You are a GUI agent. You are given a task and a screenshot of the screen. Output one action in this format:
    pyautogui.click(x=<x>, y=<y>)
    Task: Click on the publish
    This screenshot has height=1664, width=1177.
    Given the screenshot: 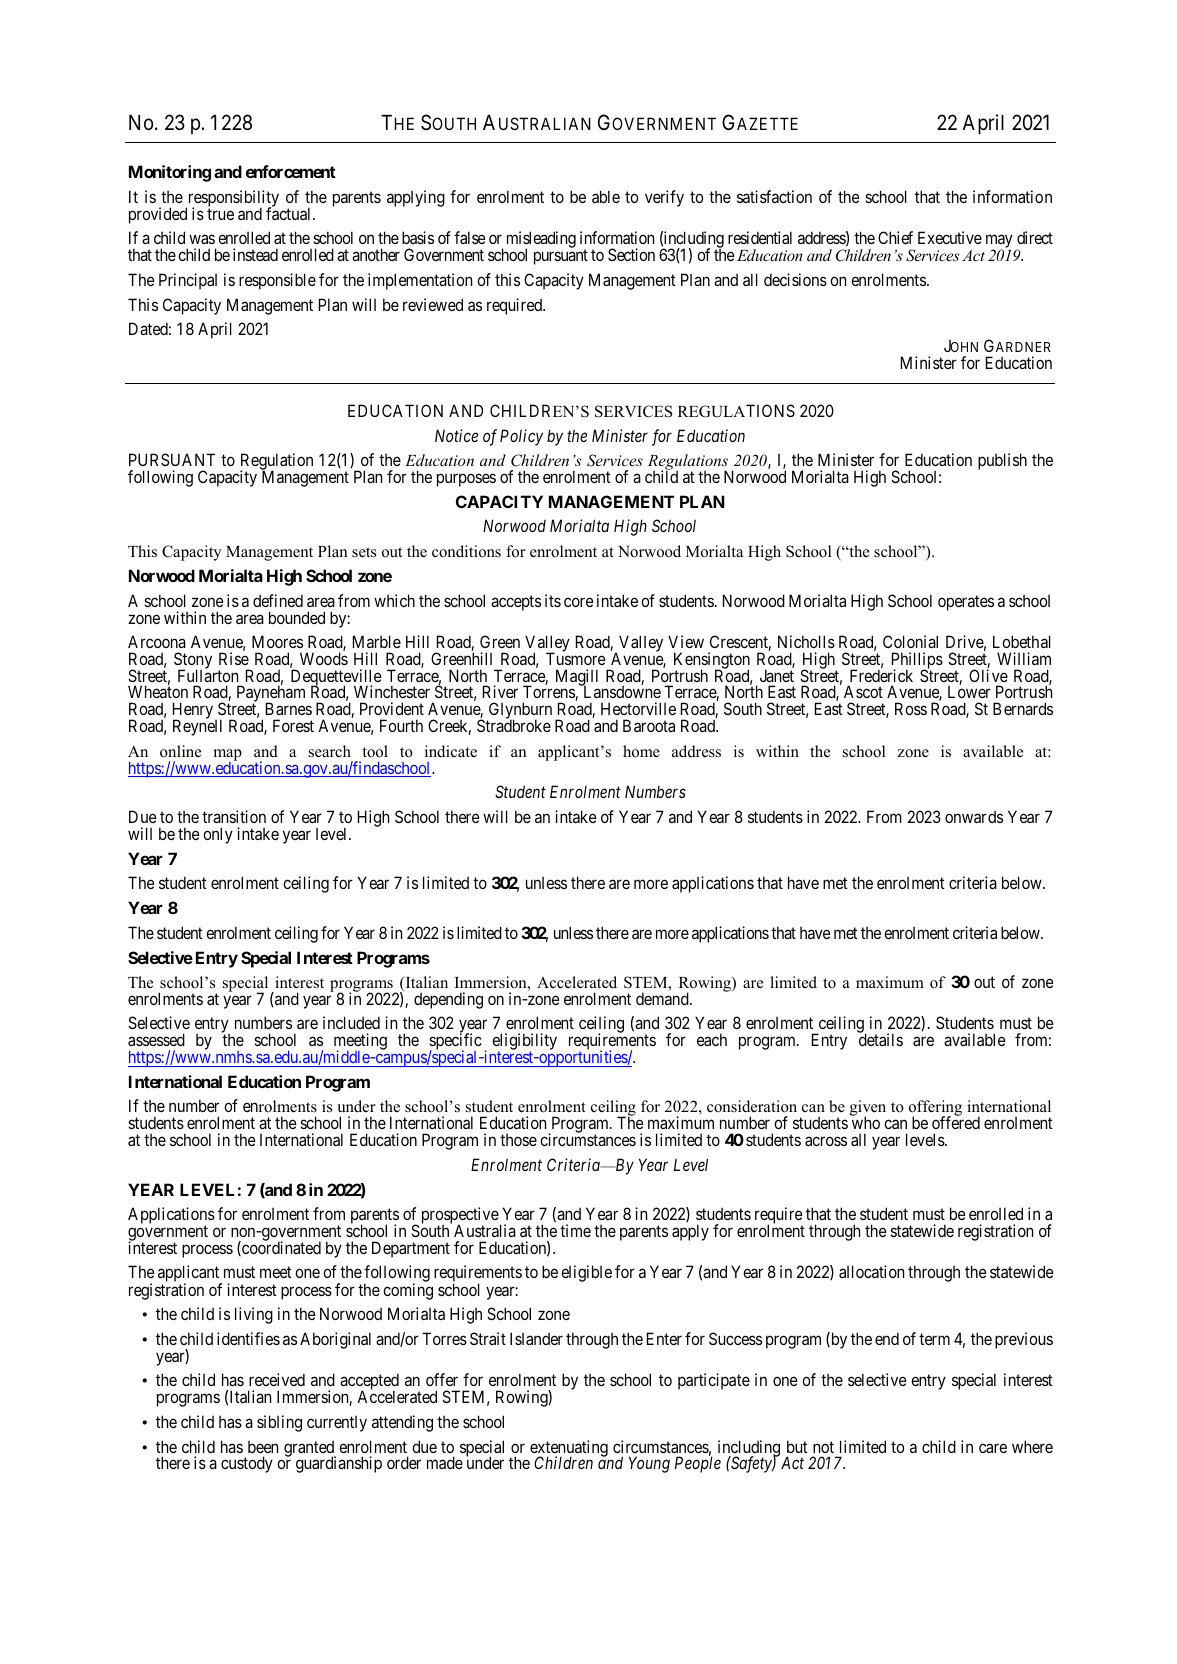 What is the action you would take?
    pyautogui.click(x=1002, y=461)
